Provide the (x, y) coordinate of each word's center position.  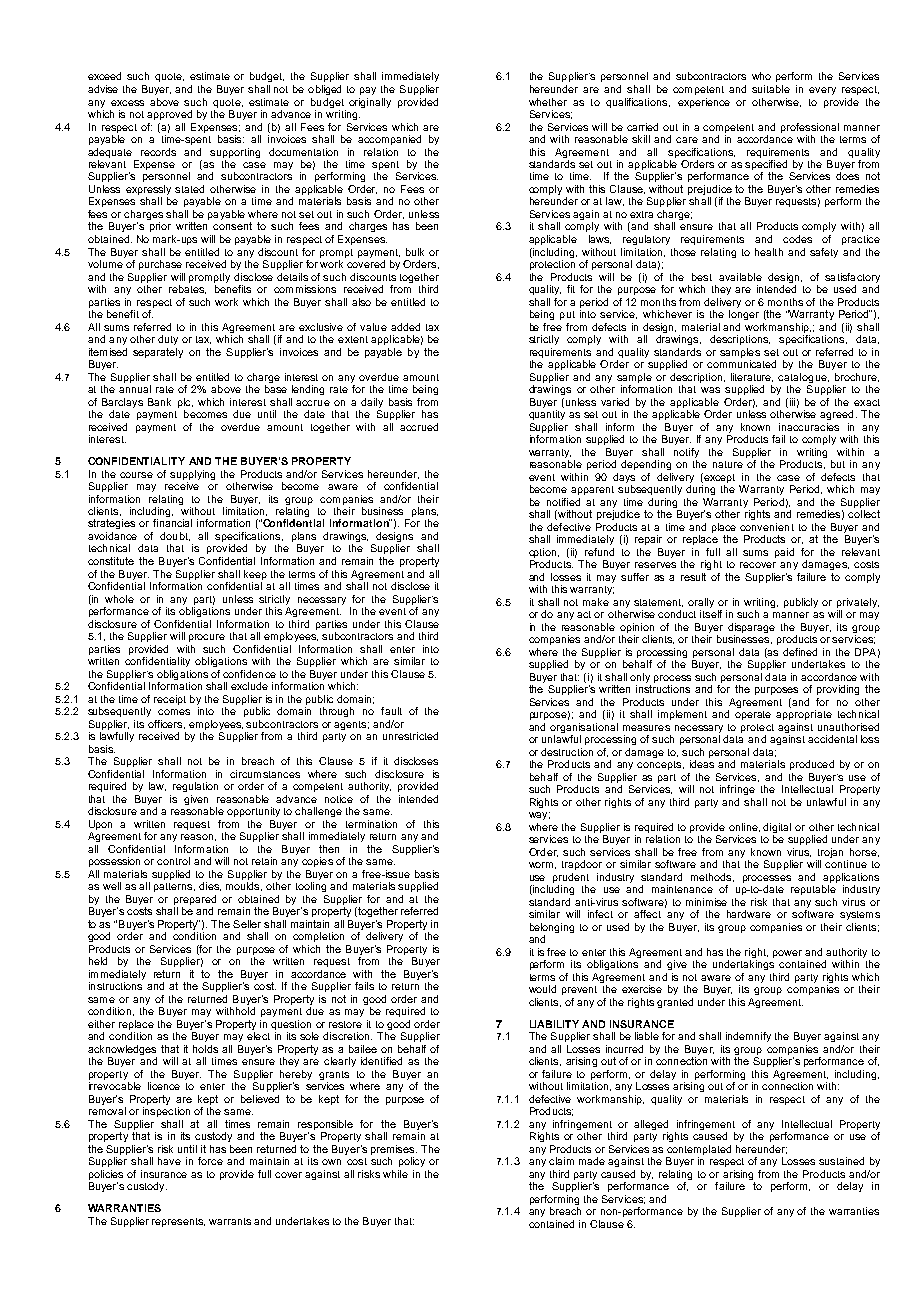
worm (542, 865)
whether (548, 102)
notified (563, 502)
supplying (192, 475)
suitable (771, 89)
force (210, 1161)
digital (777, 829)
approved (169, 115)
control (173, 861)
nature (728, 464)
